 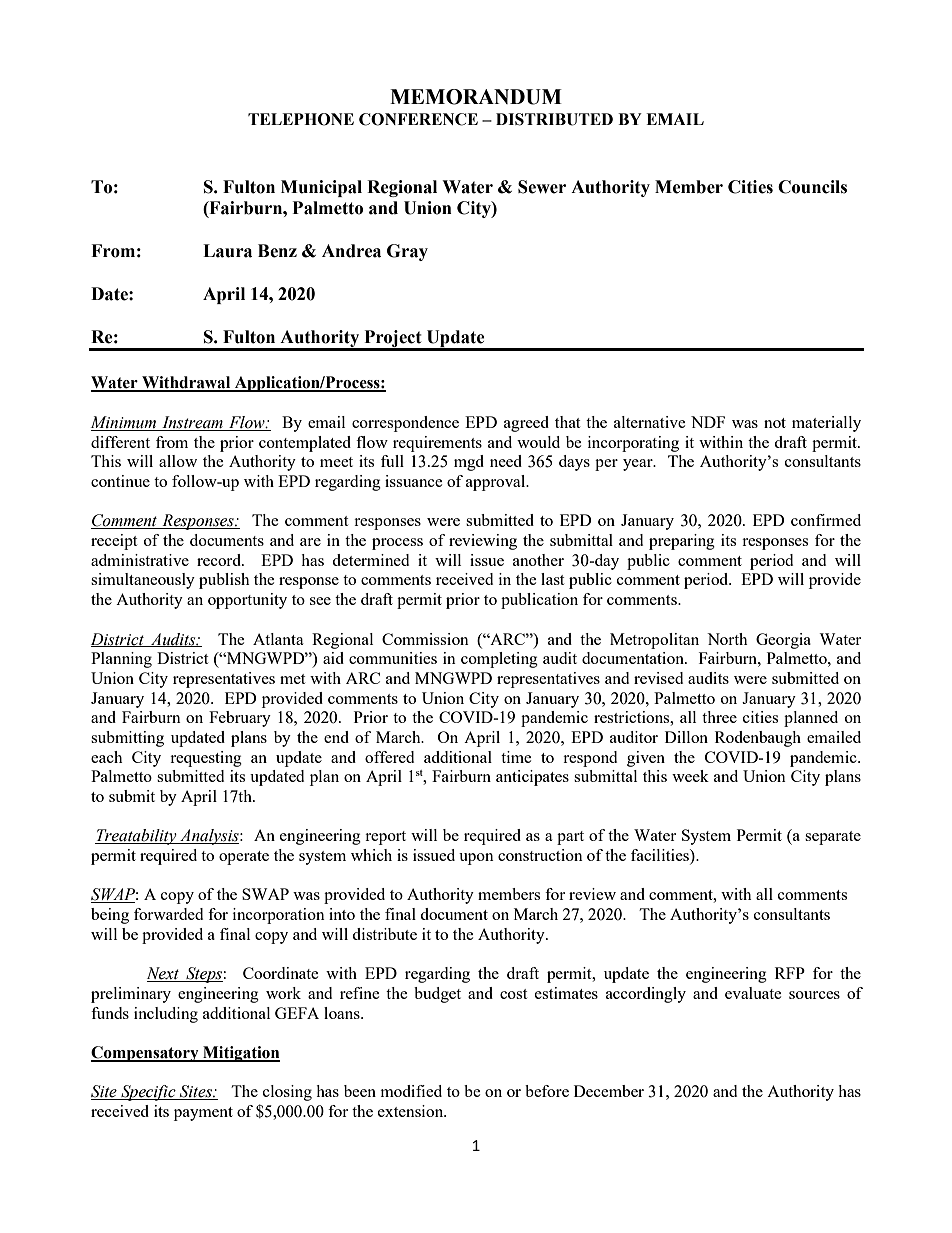 What do you see at coordinates (708, 422) in the document?
I see `NDF` at bounding box center [708, 422].
